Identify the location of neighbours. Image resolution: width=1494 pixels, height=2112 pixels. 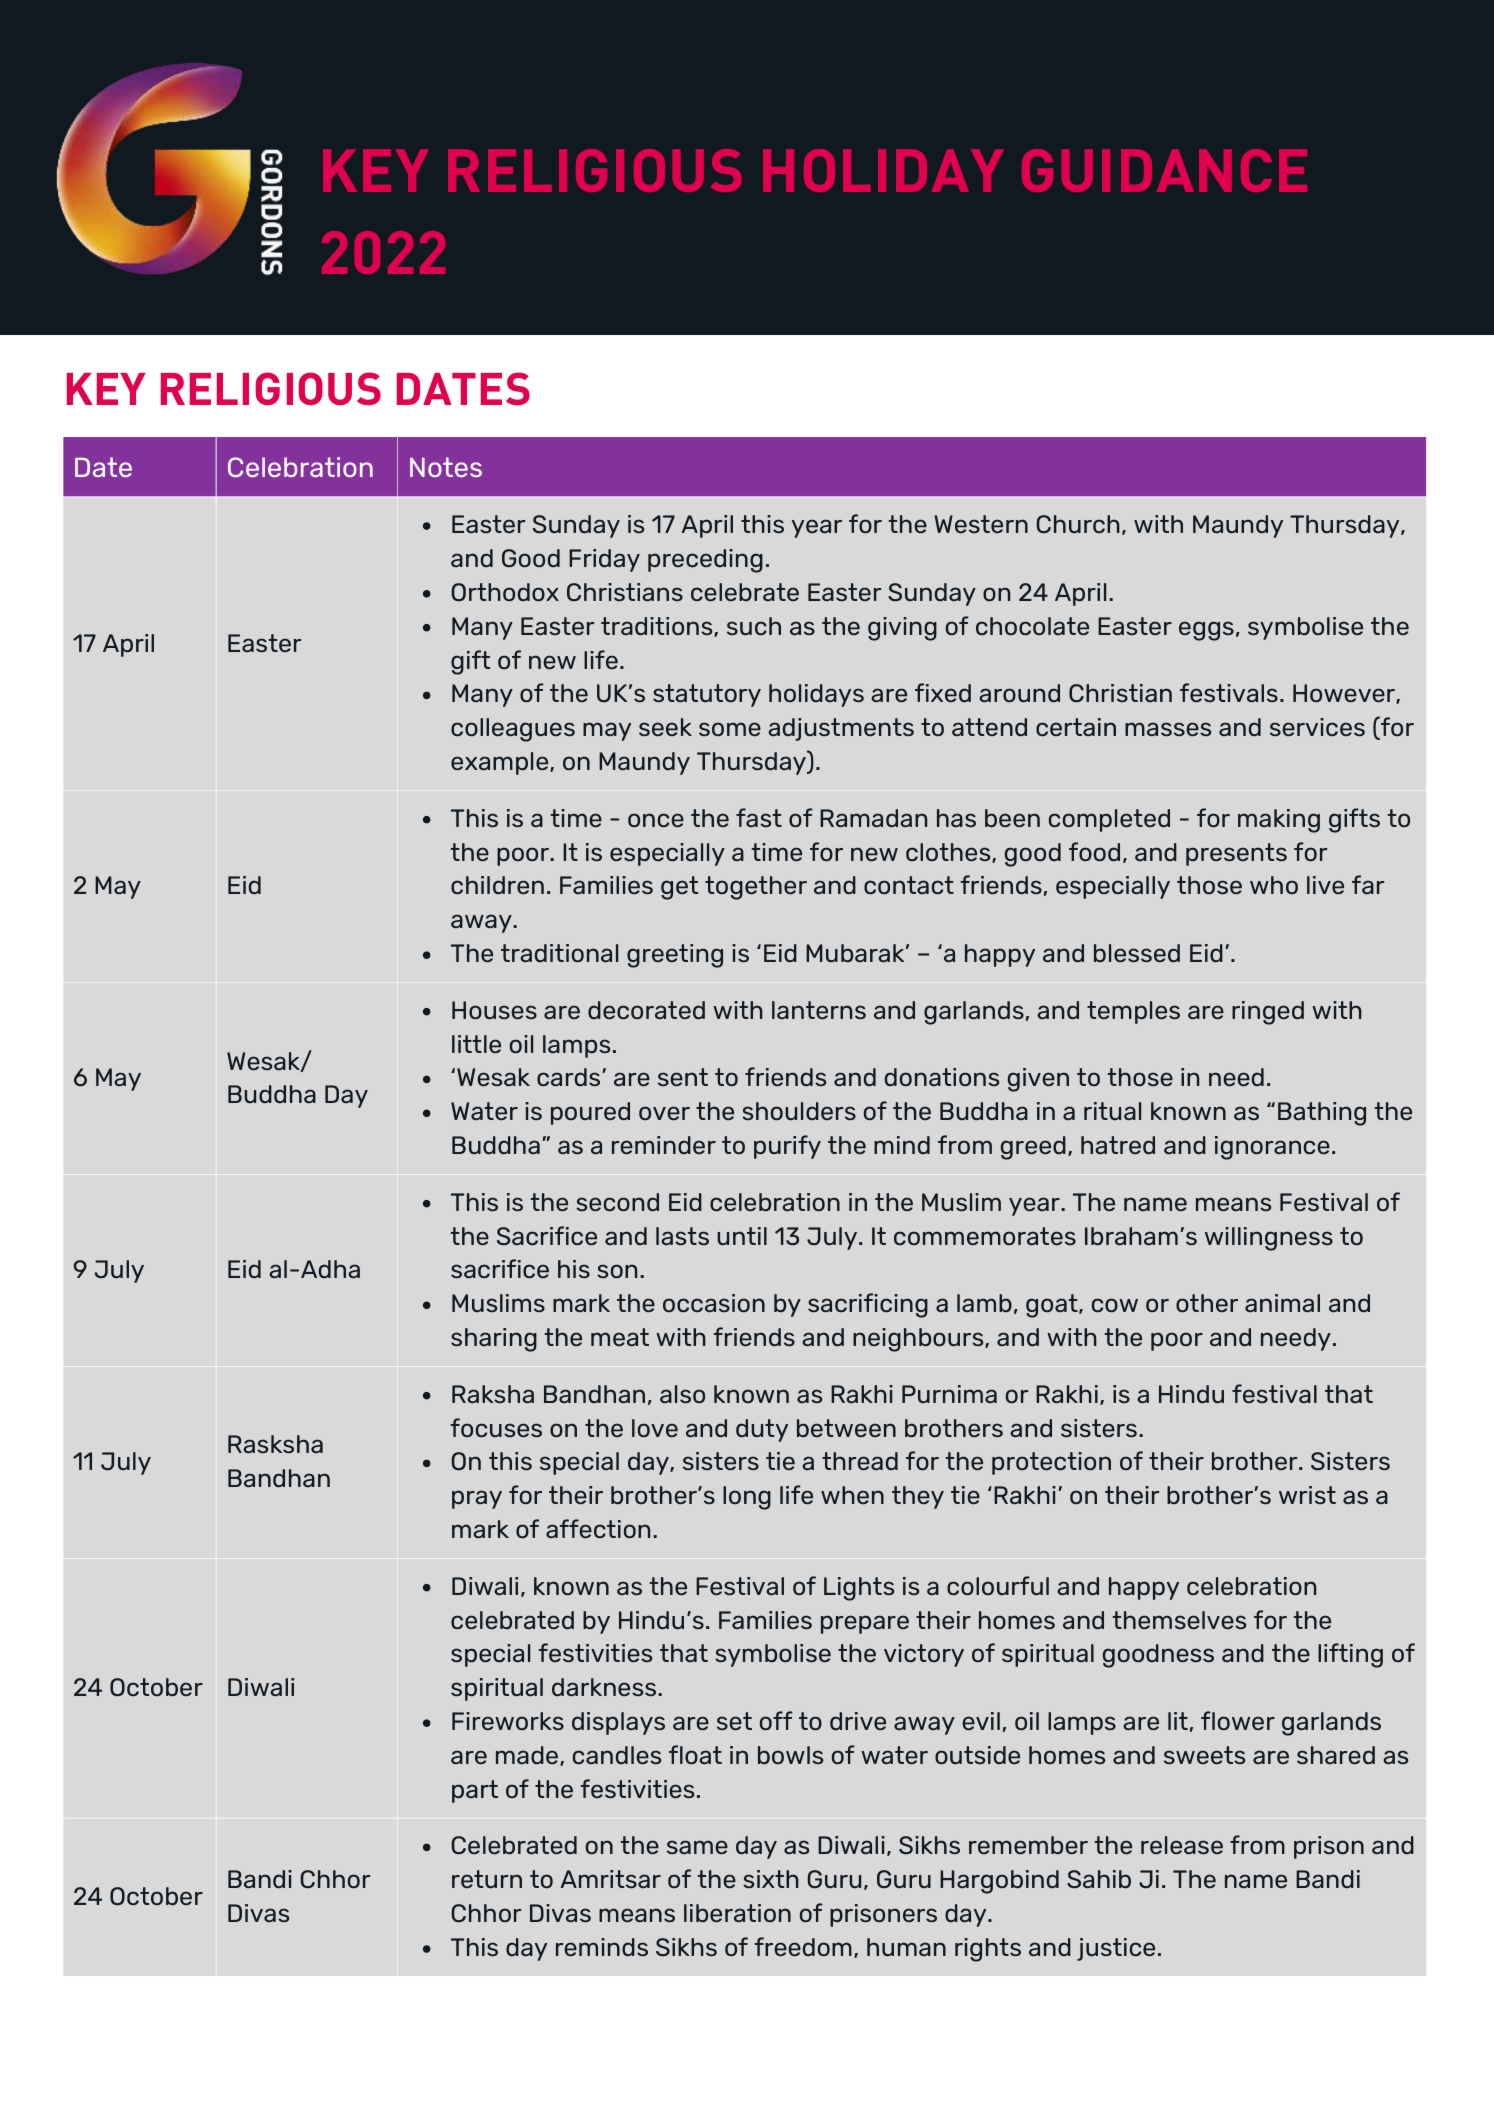
(919, 1340).
